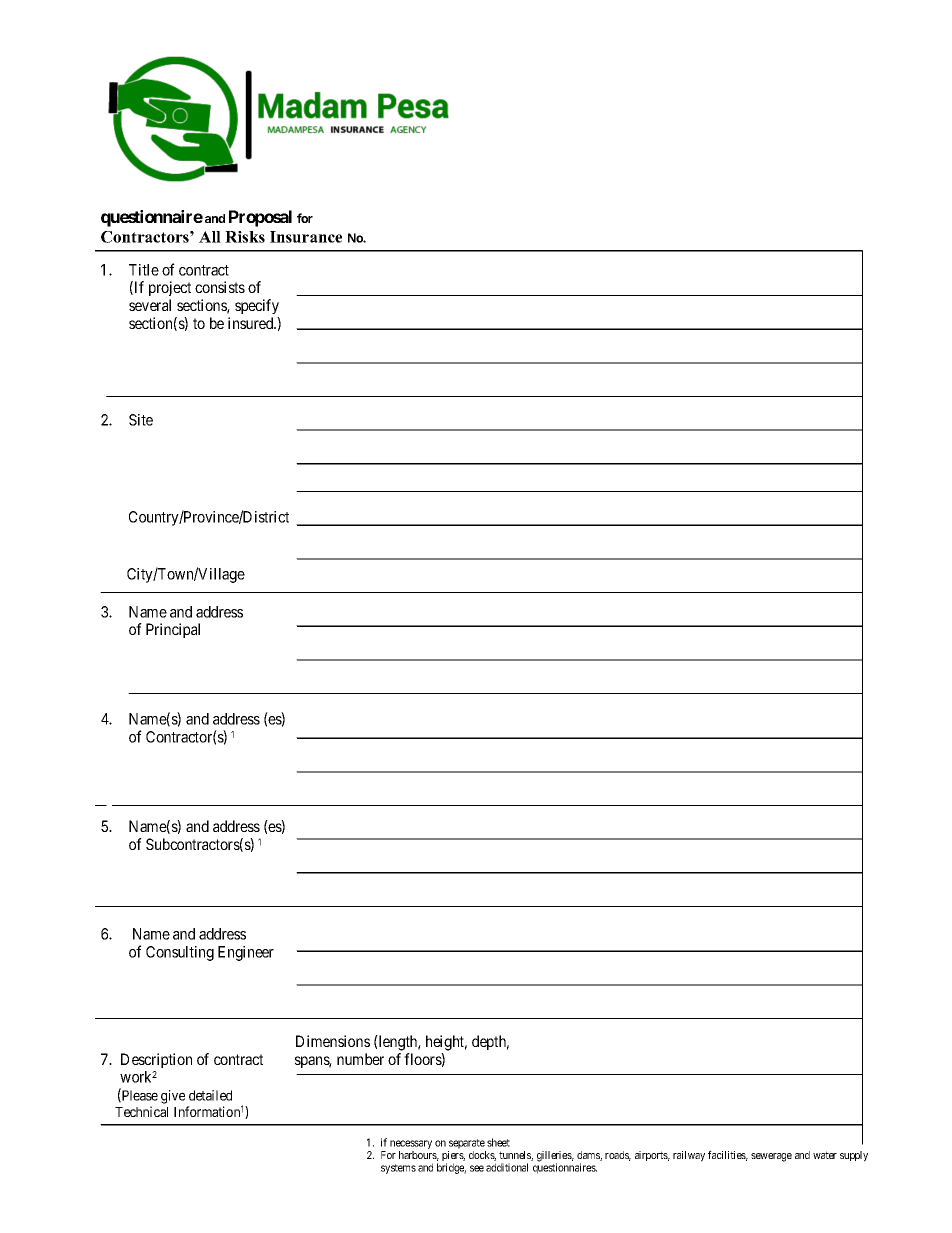 Image resolution: width=952 pixels, height=1233 pixels. I want to click on Principal, so click(173, 630).
